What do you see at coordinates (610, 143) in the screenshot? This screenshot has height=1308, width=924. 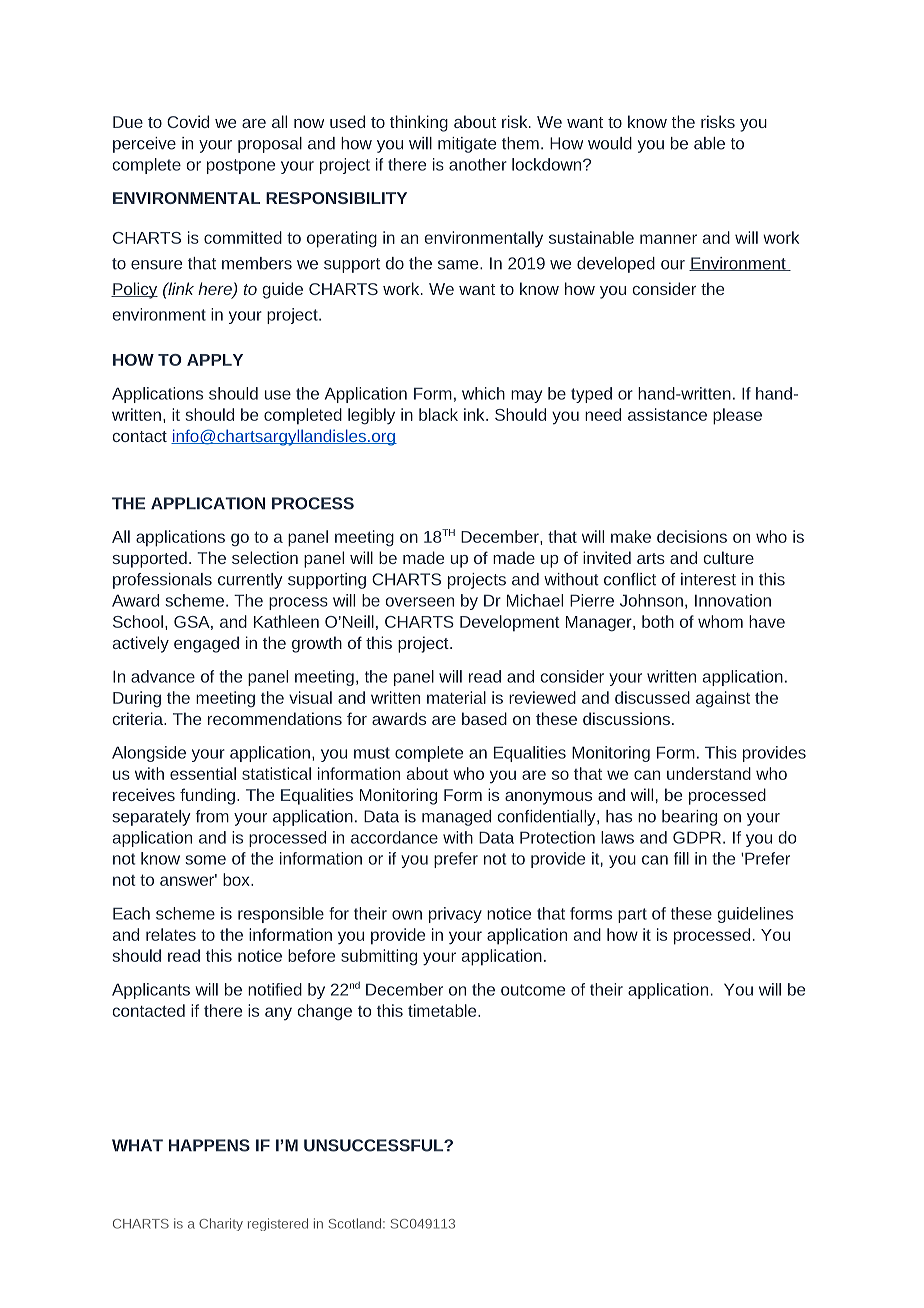 I see `would` at bounding box center [610, 143].
